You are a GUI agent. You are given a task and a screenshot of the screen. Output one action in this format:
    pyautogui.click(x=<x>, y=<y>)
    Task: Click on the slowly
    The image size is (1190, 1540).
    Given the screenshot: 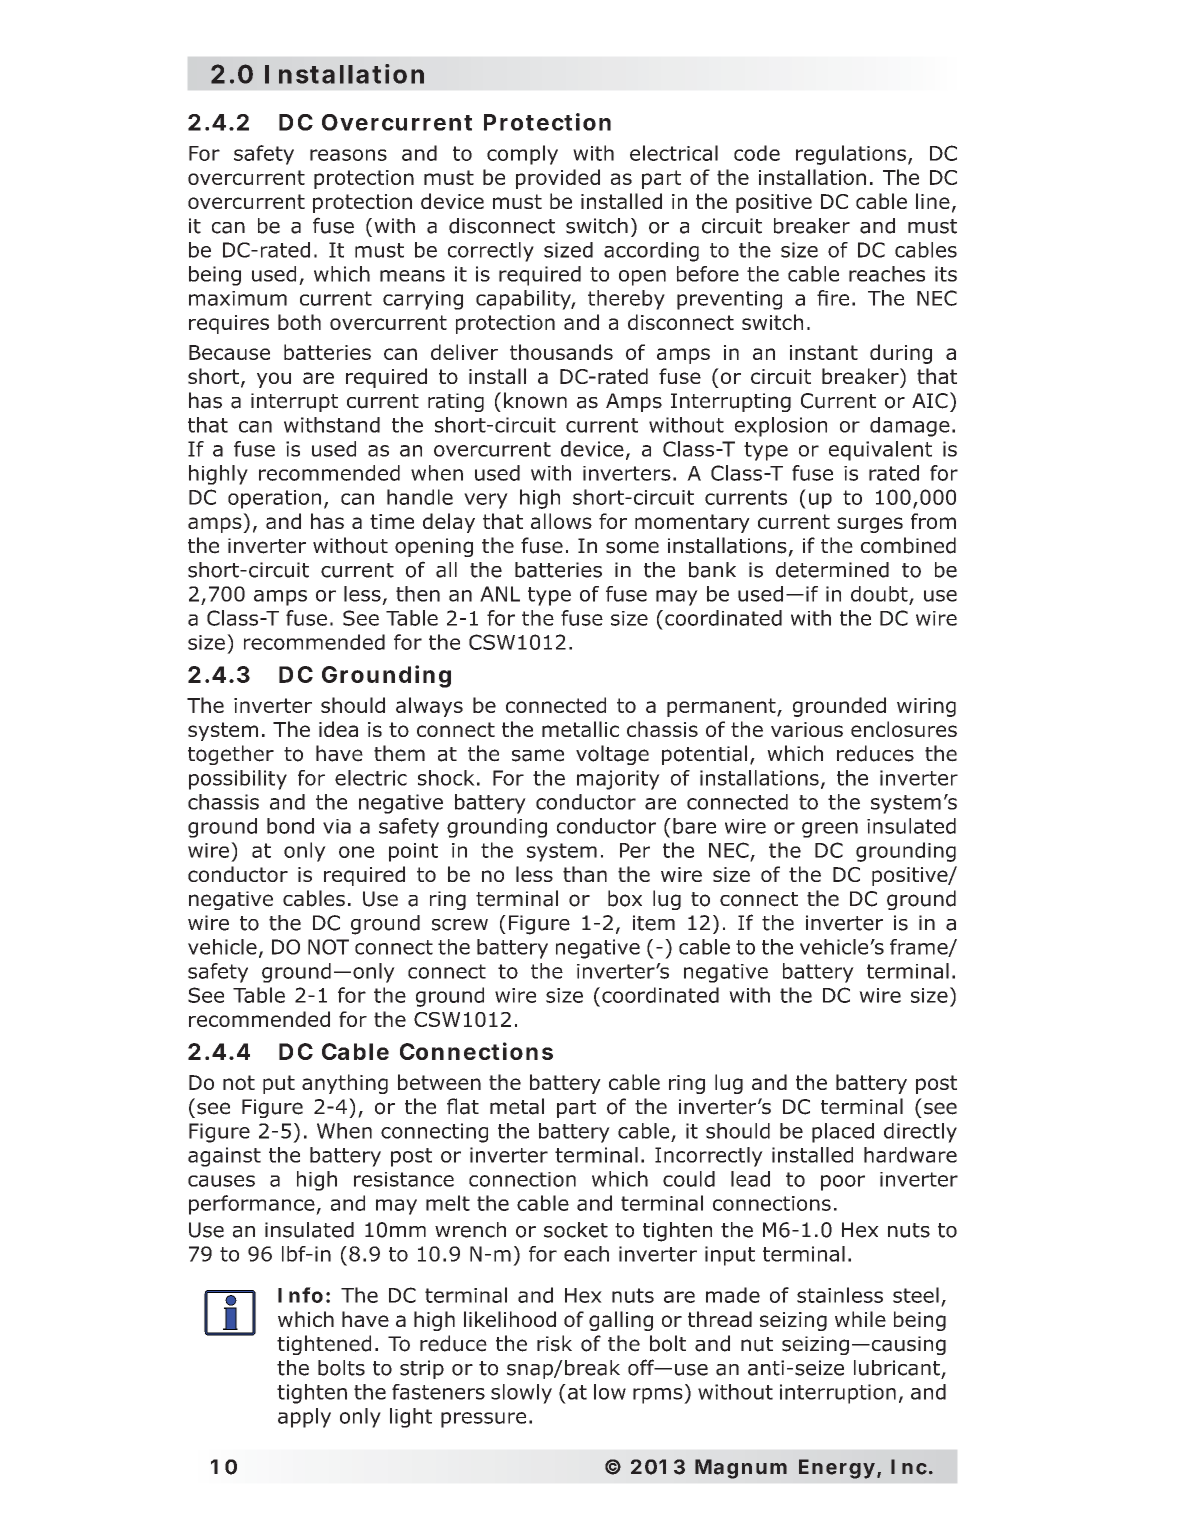 What is the action you would take?
    pyautogui.click(x=521, y=1394)
